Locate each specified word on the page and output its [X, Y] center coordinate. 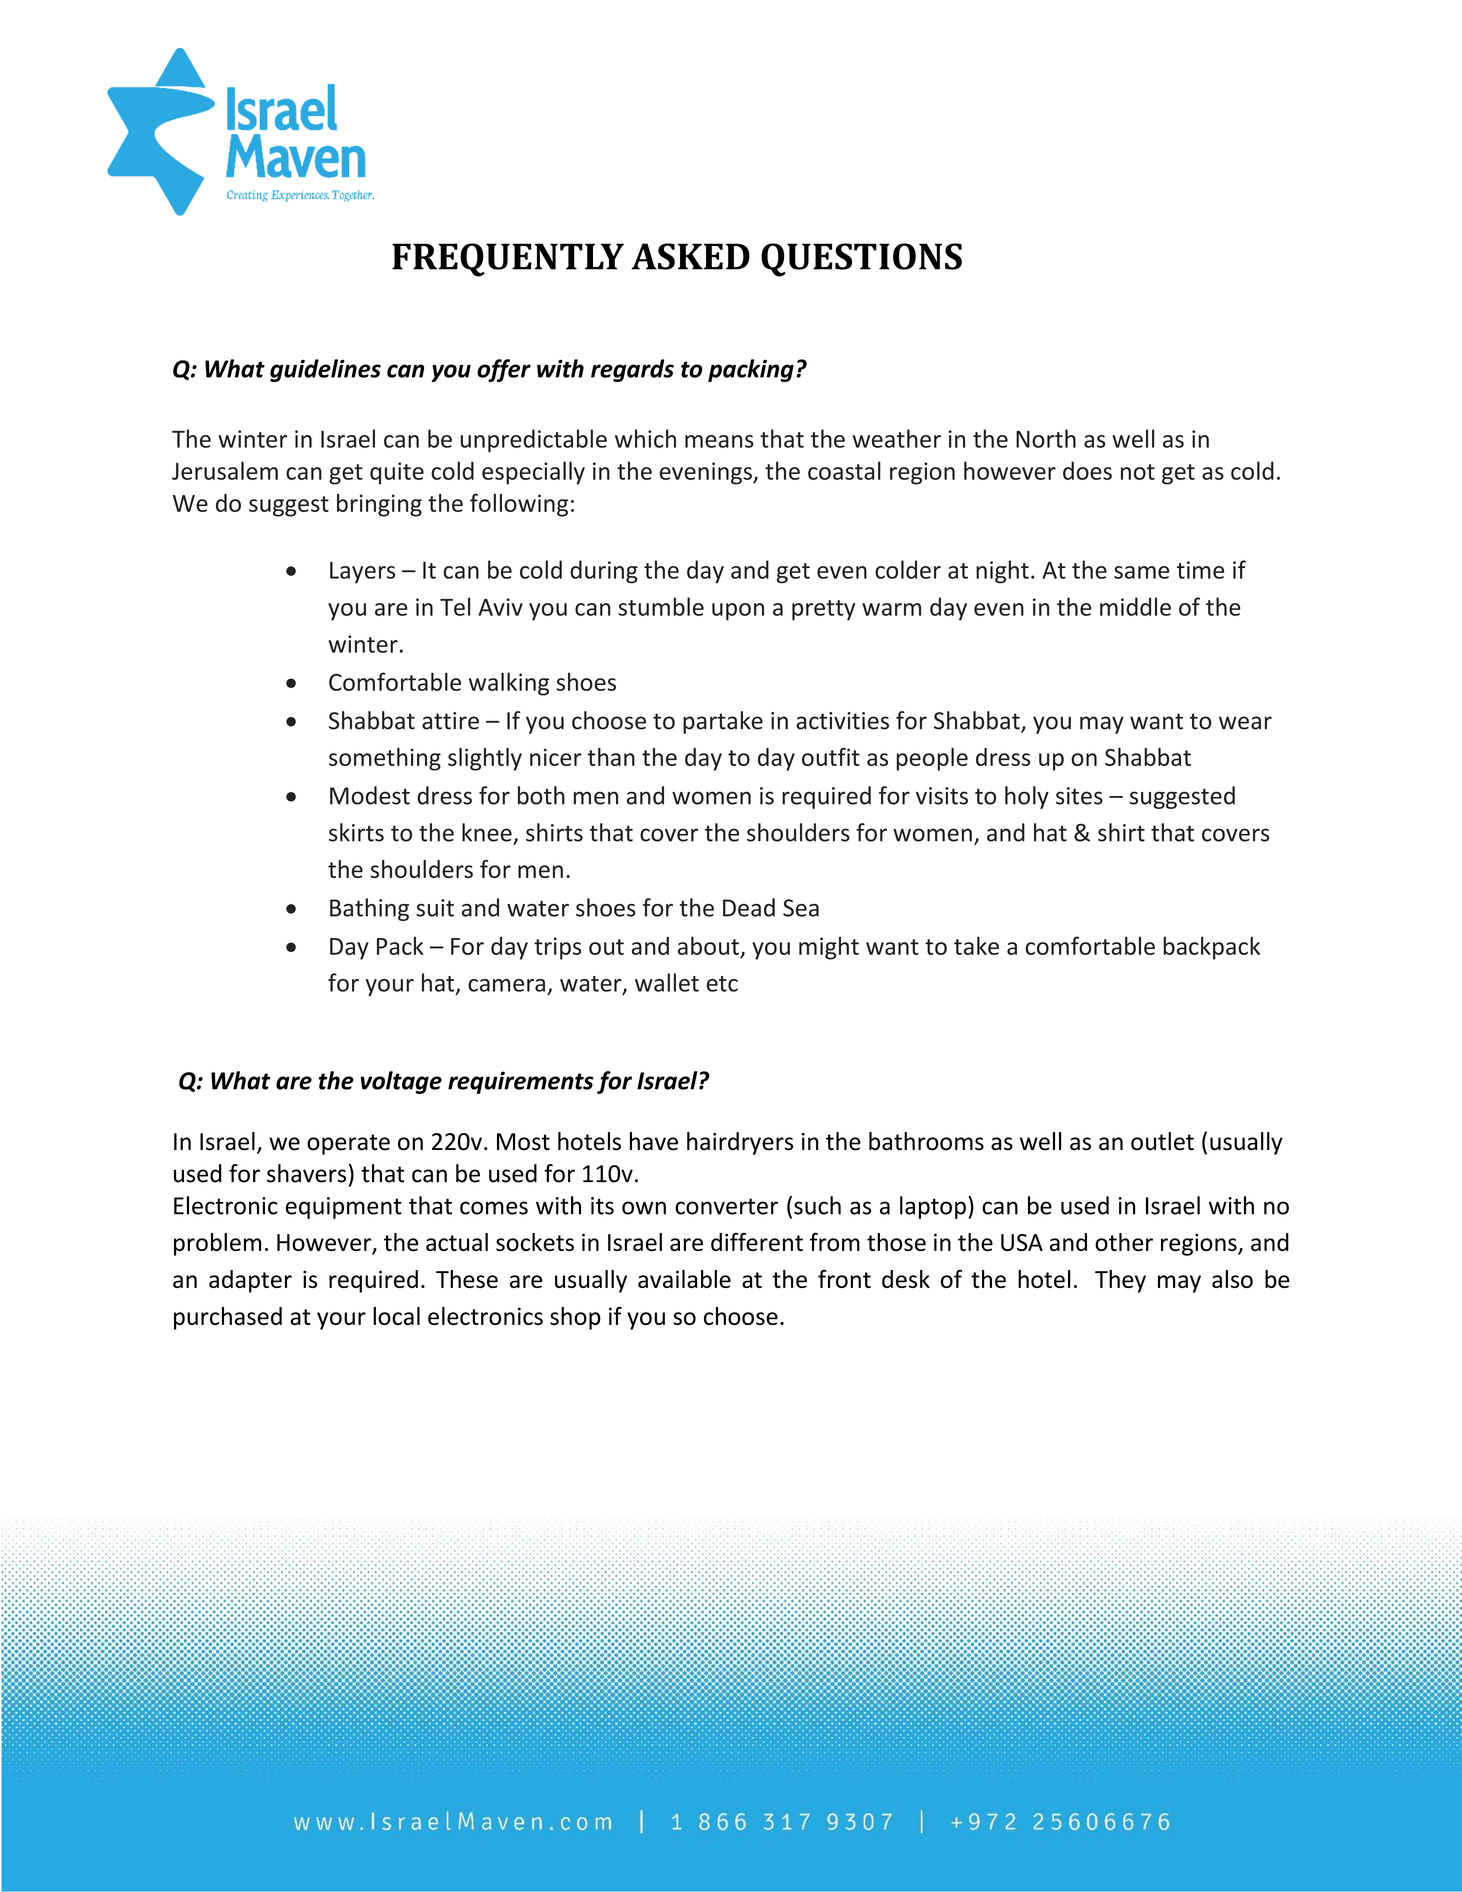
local [396, 1316]
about [708, 945]
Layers [362, 572]
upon [738, 612]
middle [1135, 606]
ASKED [690, 256]
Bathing [369, 909]
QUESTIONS [861, 260]
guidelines [325, 370]
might [829, 948]
